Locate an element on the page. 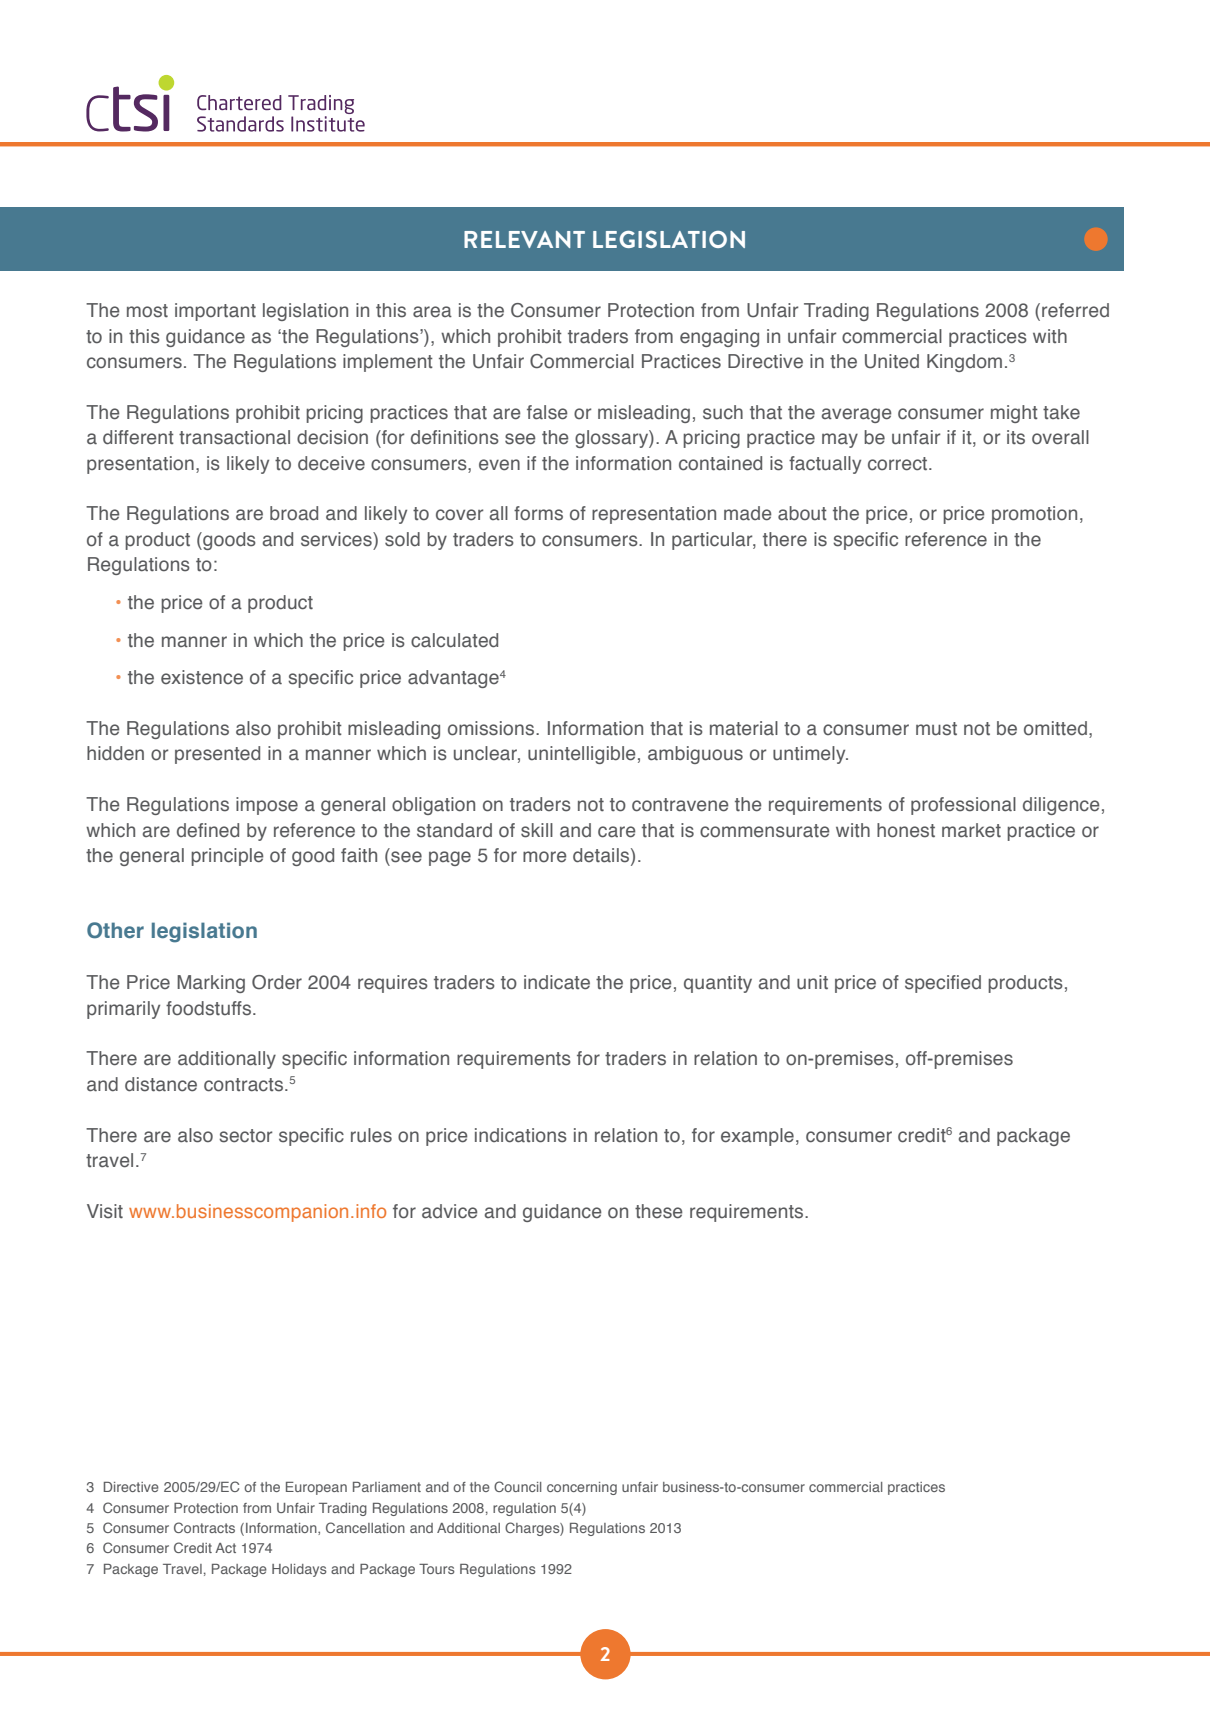  existence is located at coordinates (202, 677).
